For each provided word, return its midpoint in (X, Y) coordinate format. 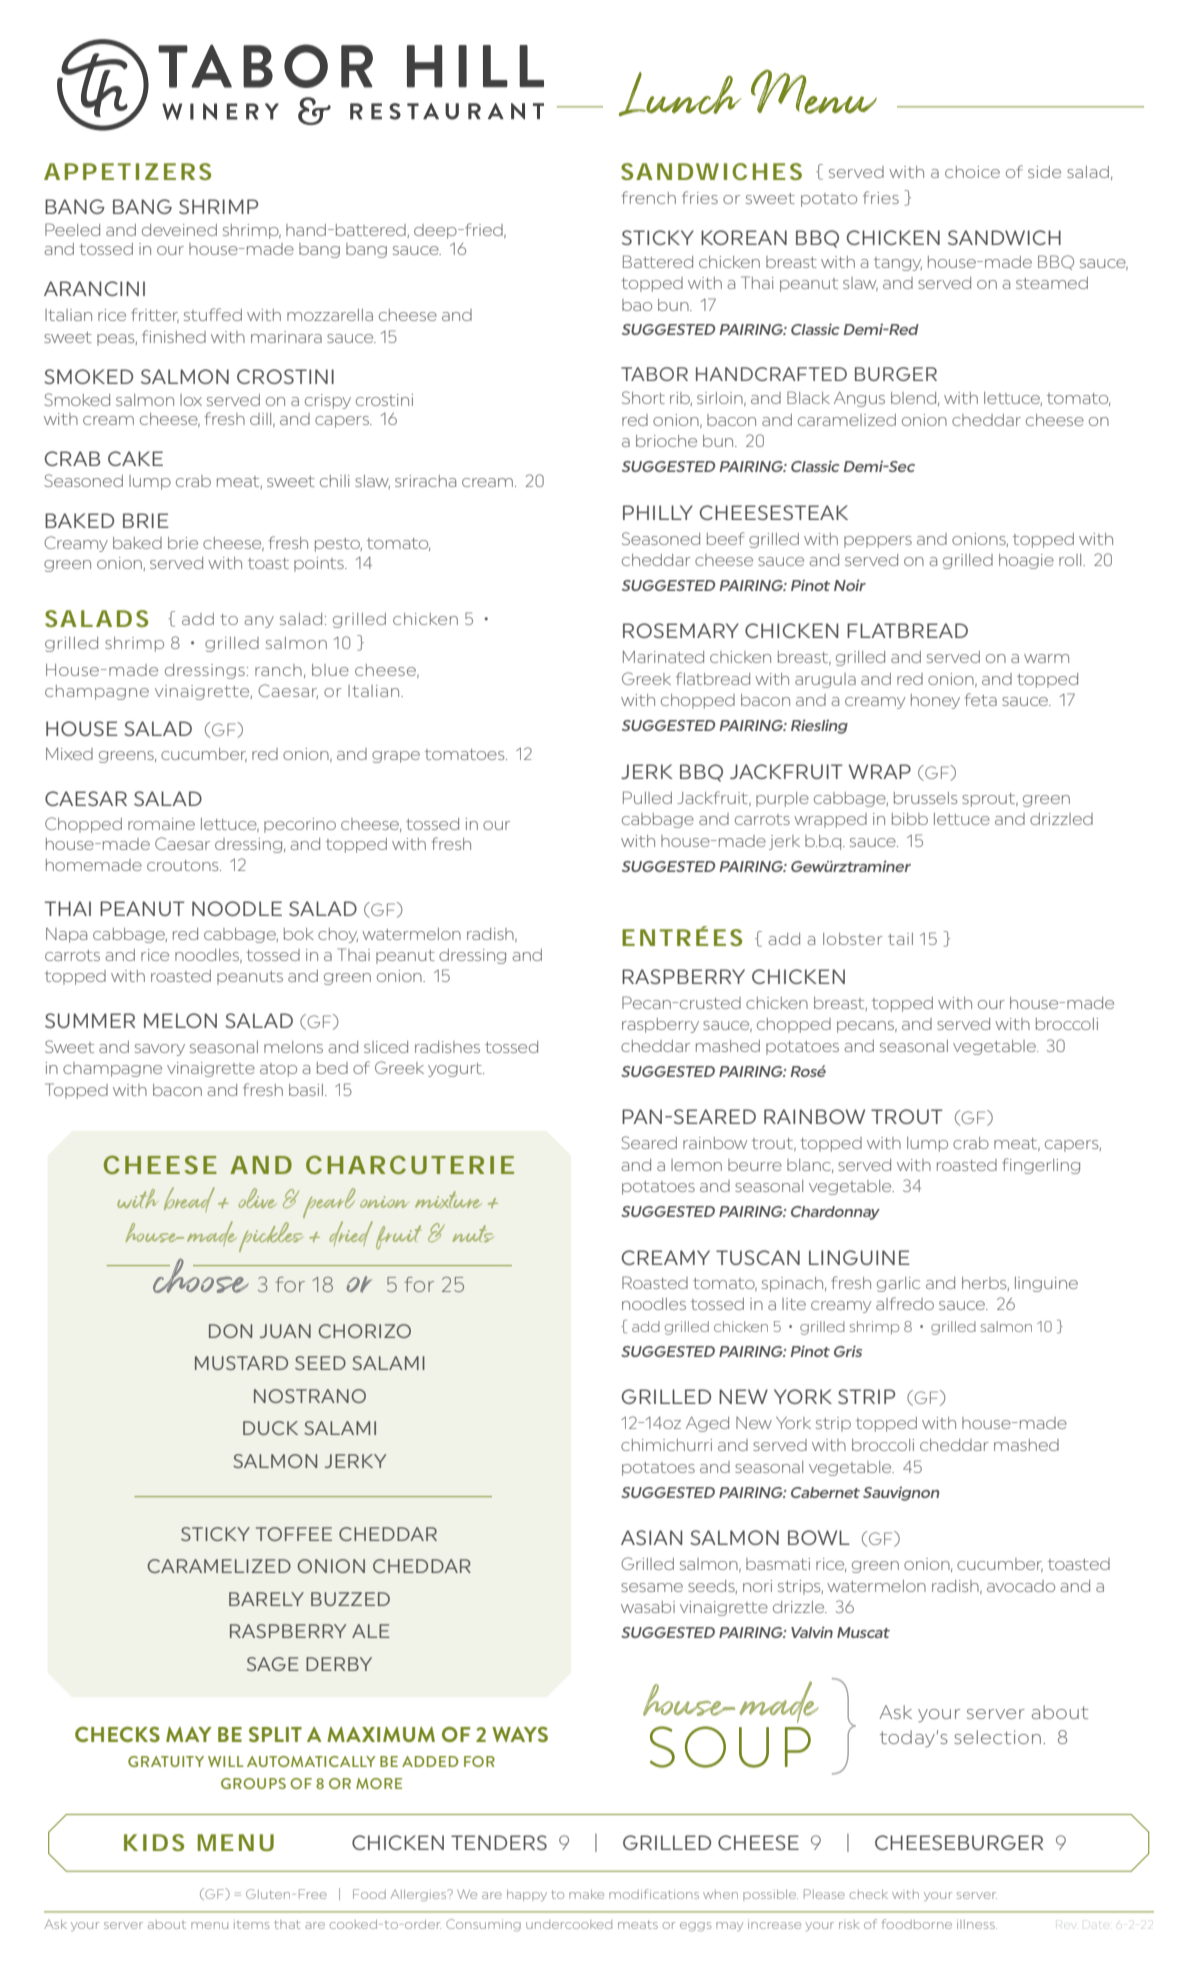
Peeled (72, 229)
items (251, 1925)
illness (977, 1924)
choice (972, 172)
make (586, 1894)
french (648, 197)
